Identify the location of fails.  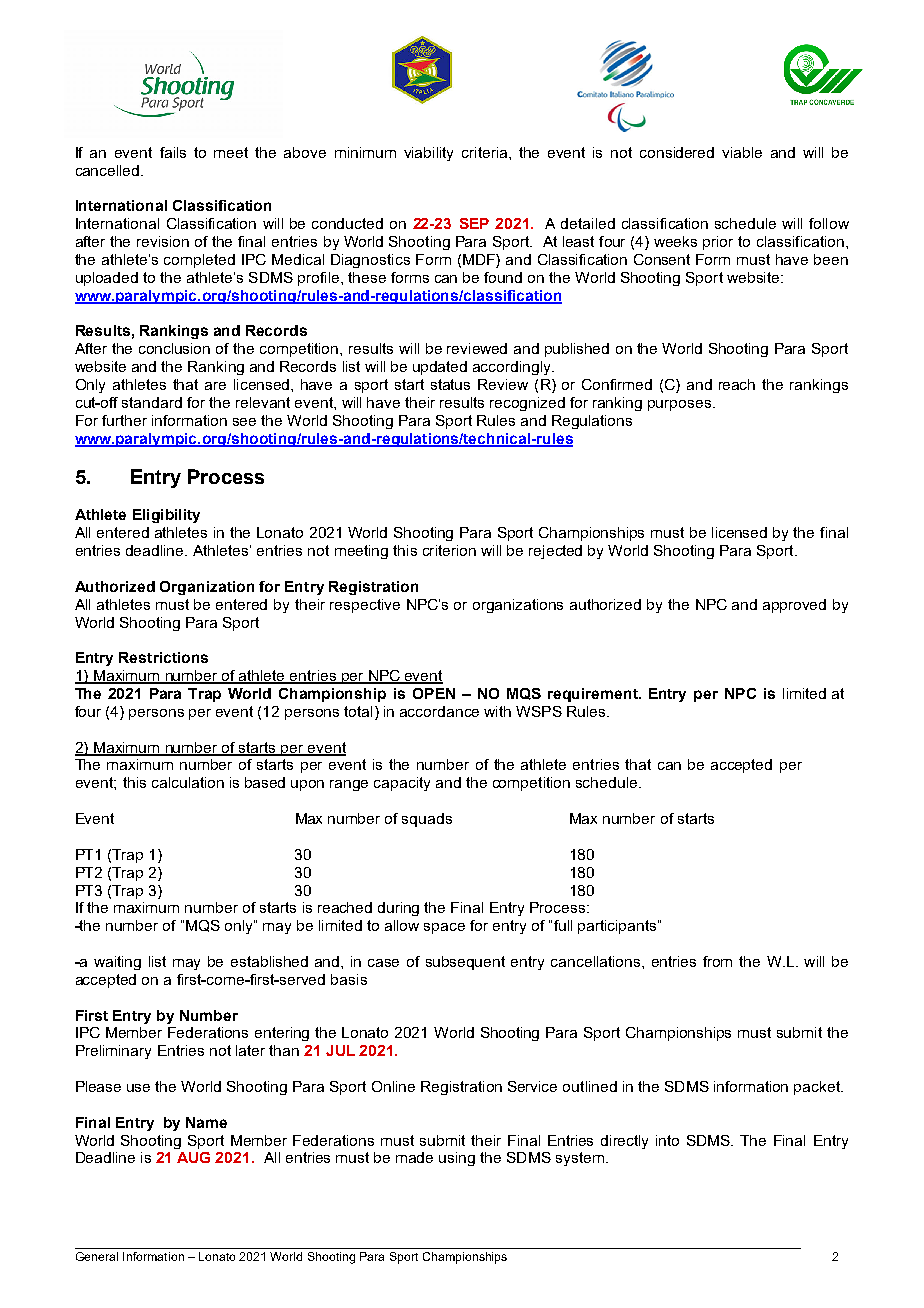
(173, 152).
